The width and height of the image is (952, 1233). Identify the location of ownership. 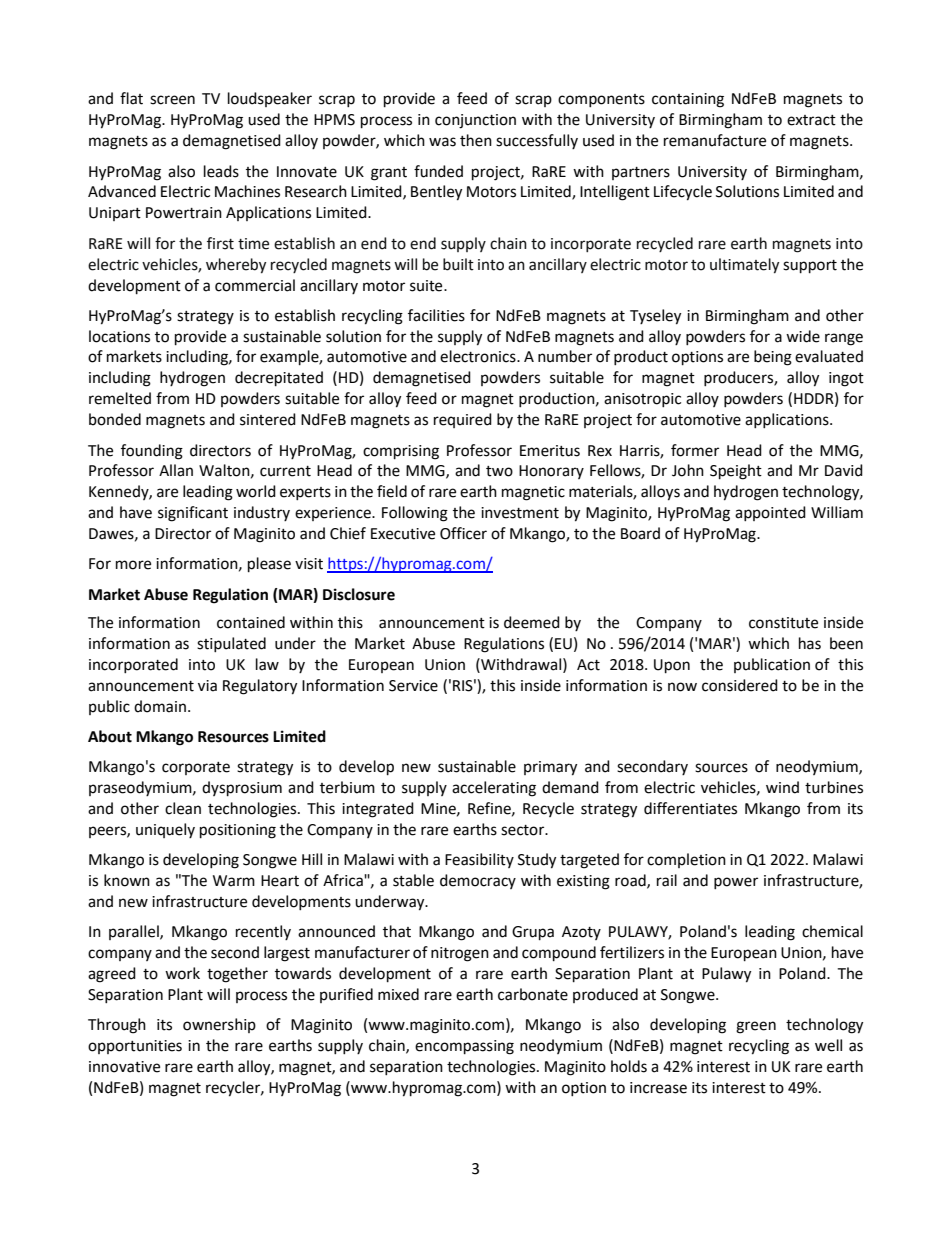
(219, 1025).
